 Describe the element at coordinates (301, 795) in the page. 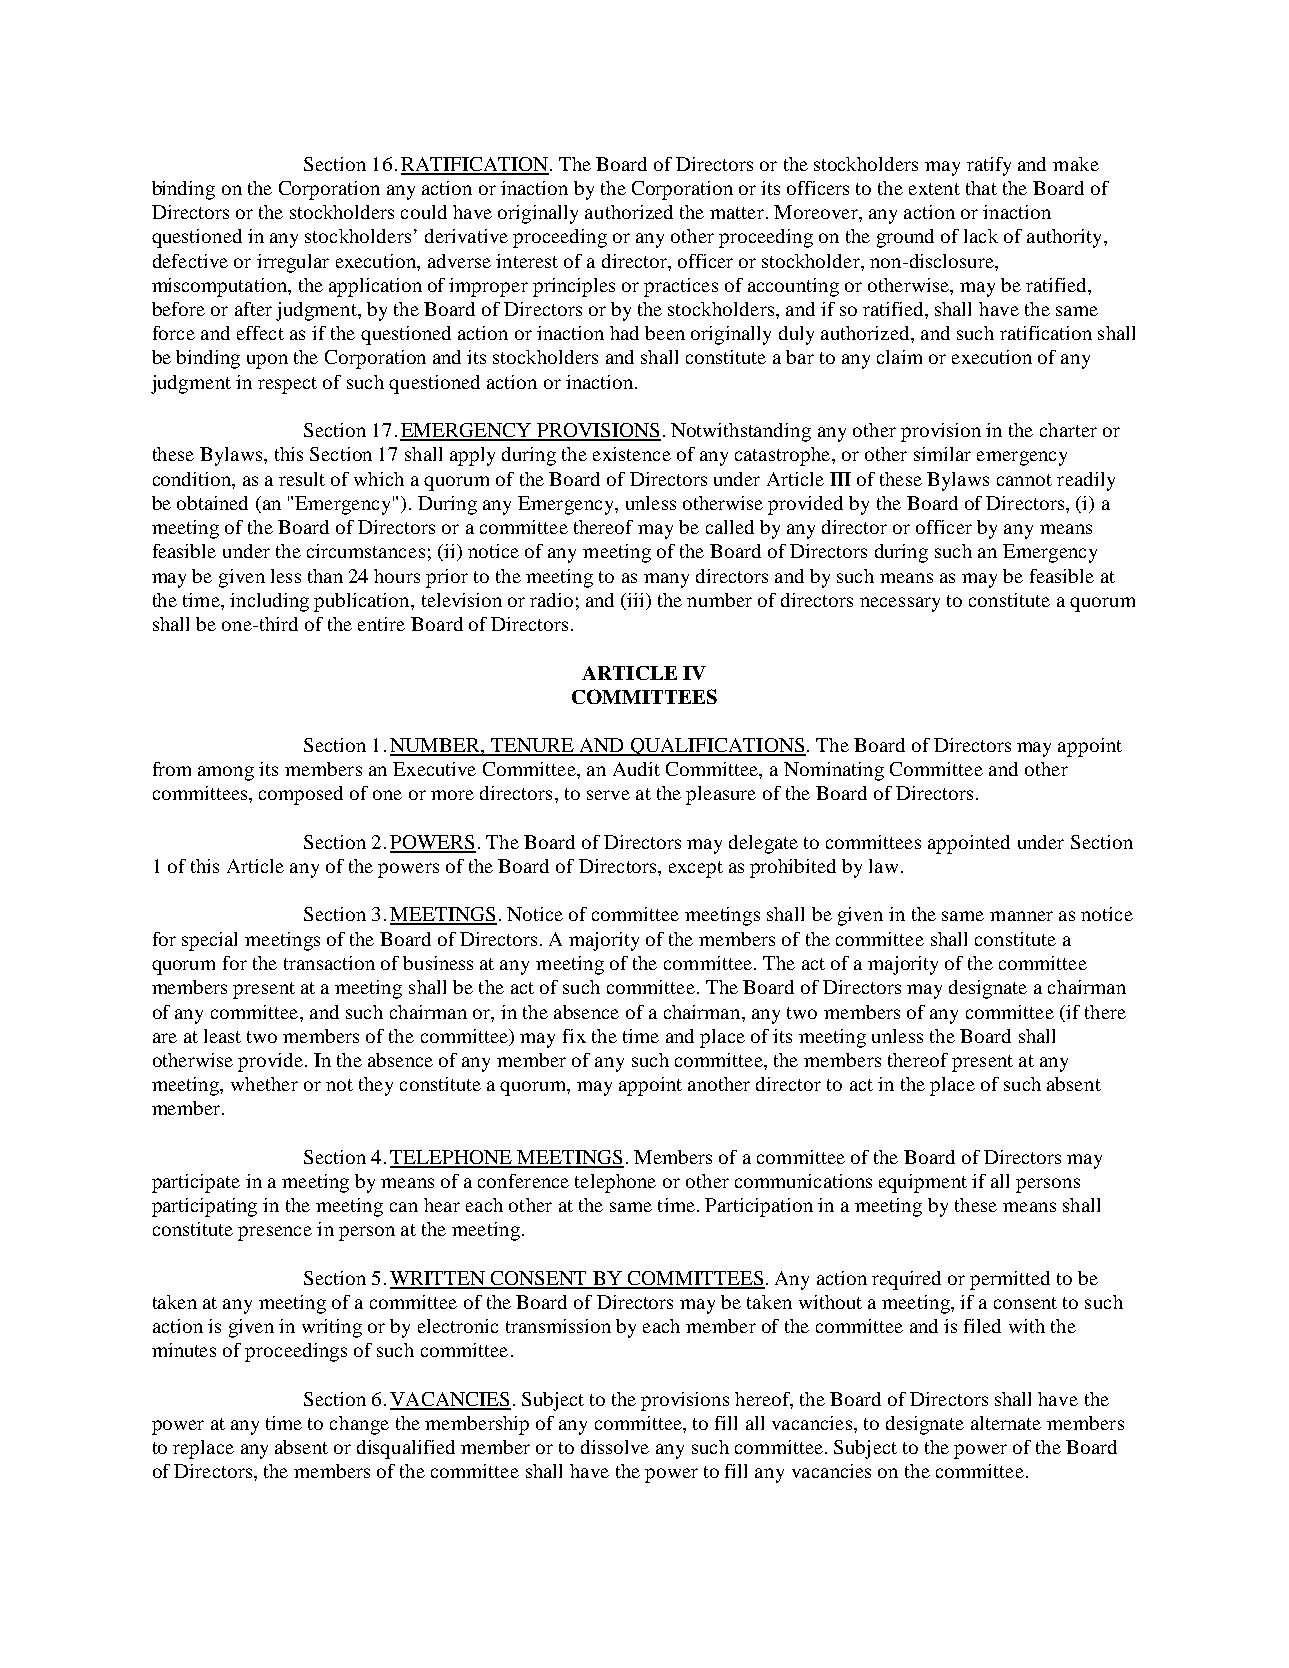

I see `composed` at that location.
